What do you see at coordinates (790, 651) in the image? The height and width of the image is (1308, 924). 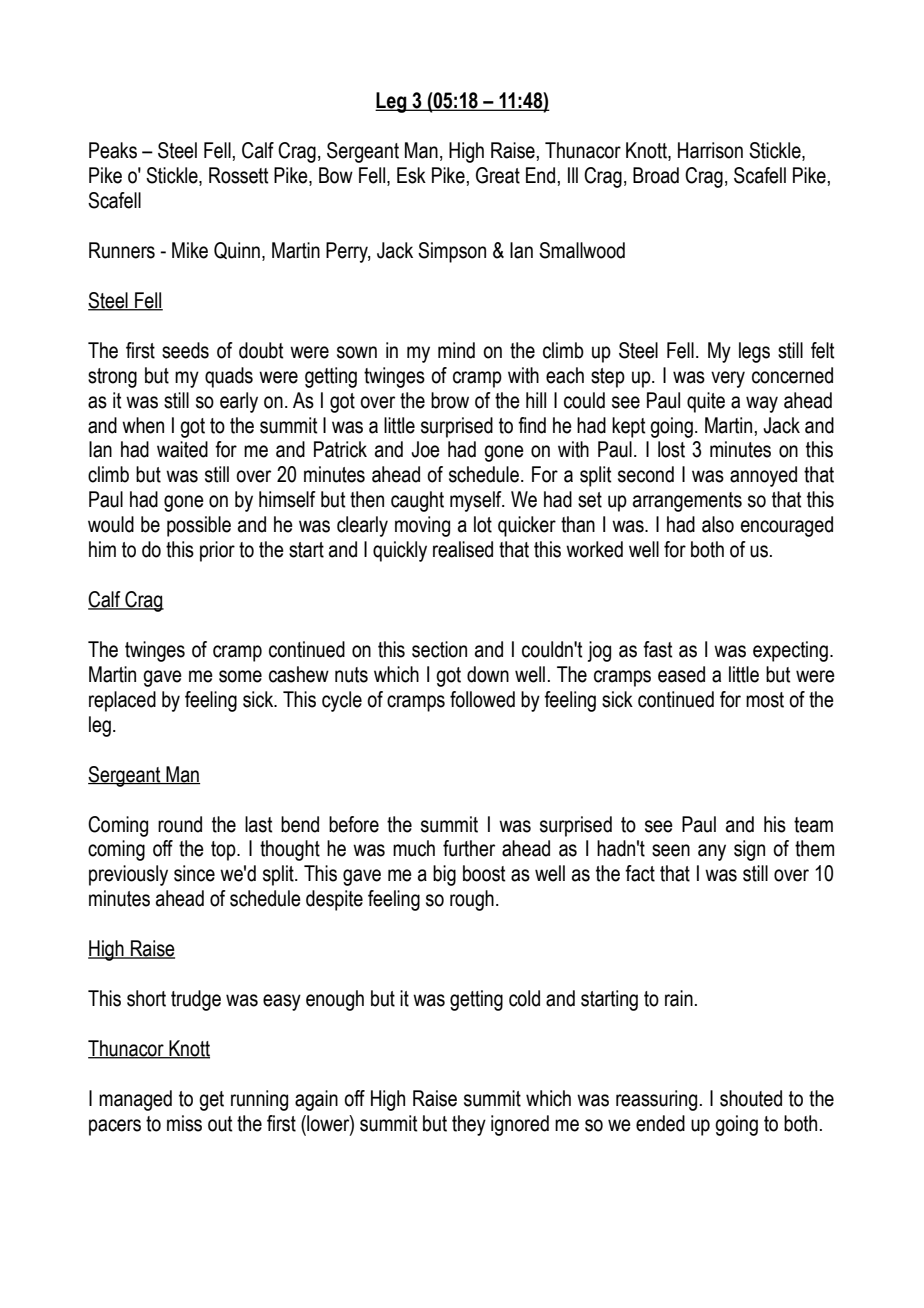 I see `expecting` at bounding box center [790, 651].
